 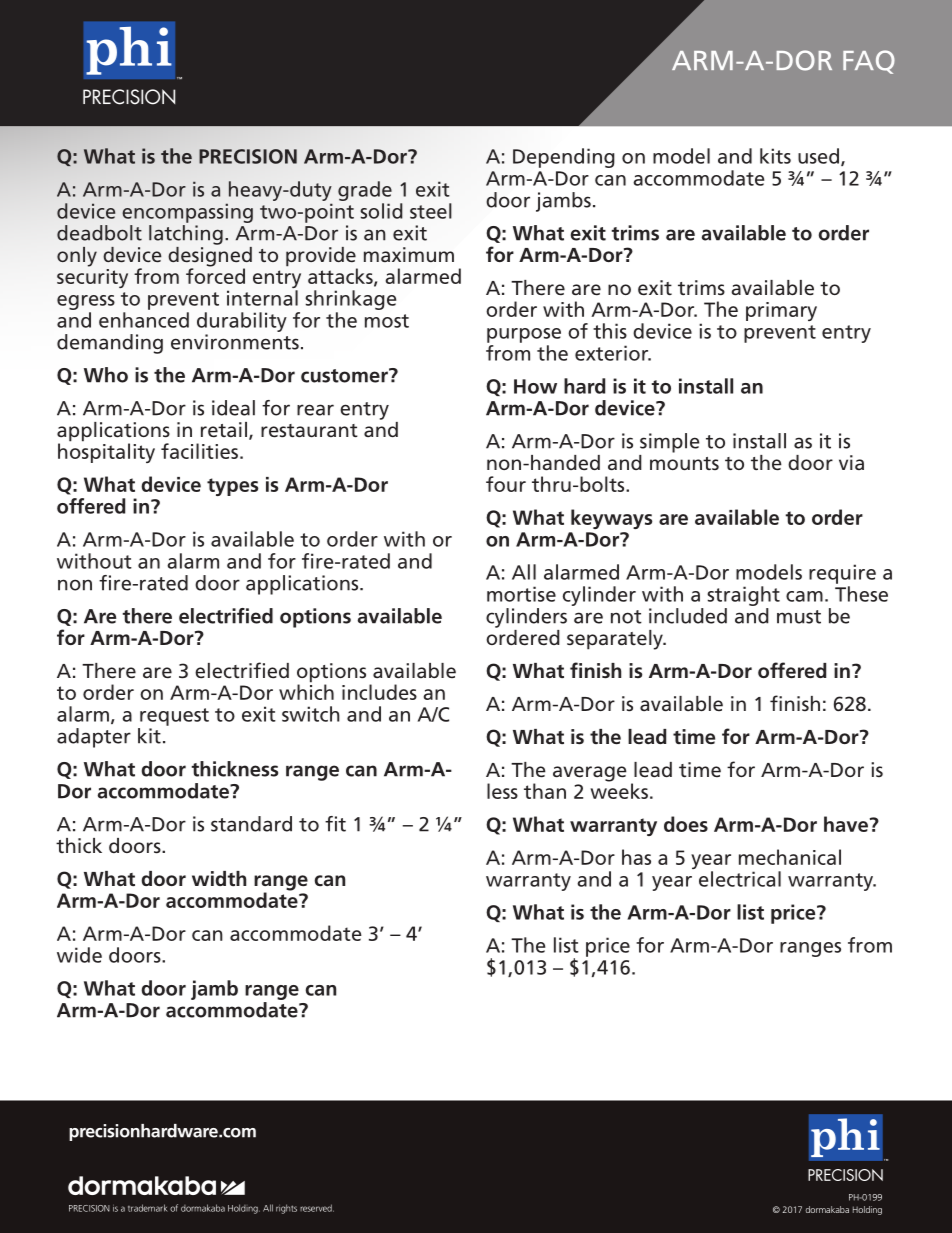 What do you see at coordinates (187, 213) in the page?
I see `encompassing` at bounding box center [187, 213].
